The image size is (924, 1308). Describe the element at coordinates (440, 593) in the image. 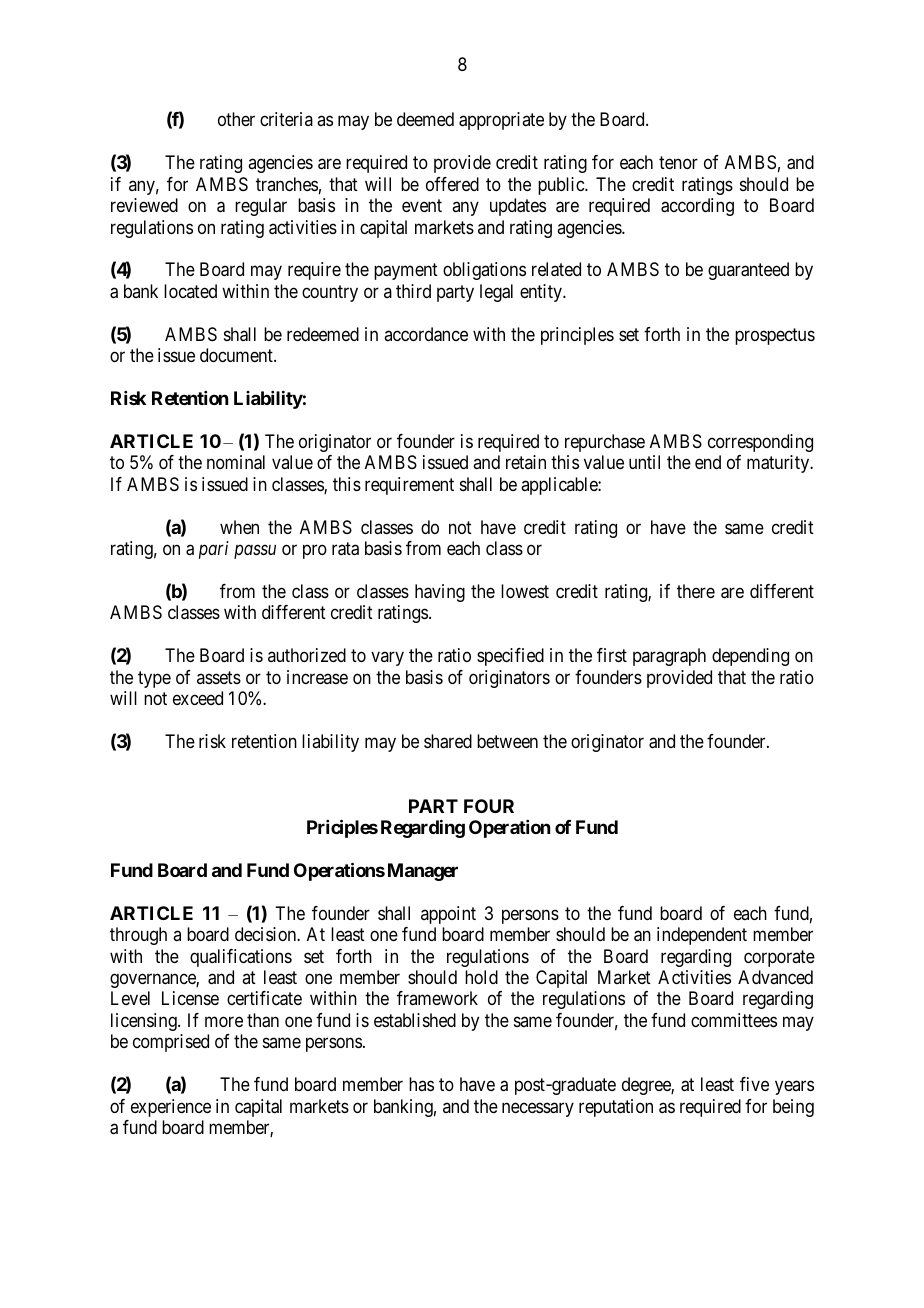

I see `having` at that location.
